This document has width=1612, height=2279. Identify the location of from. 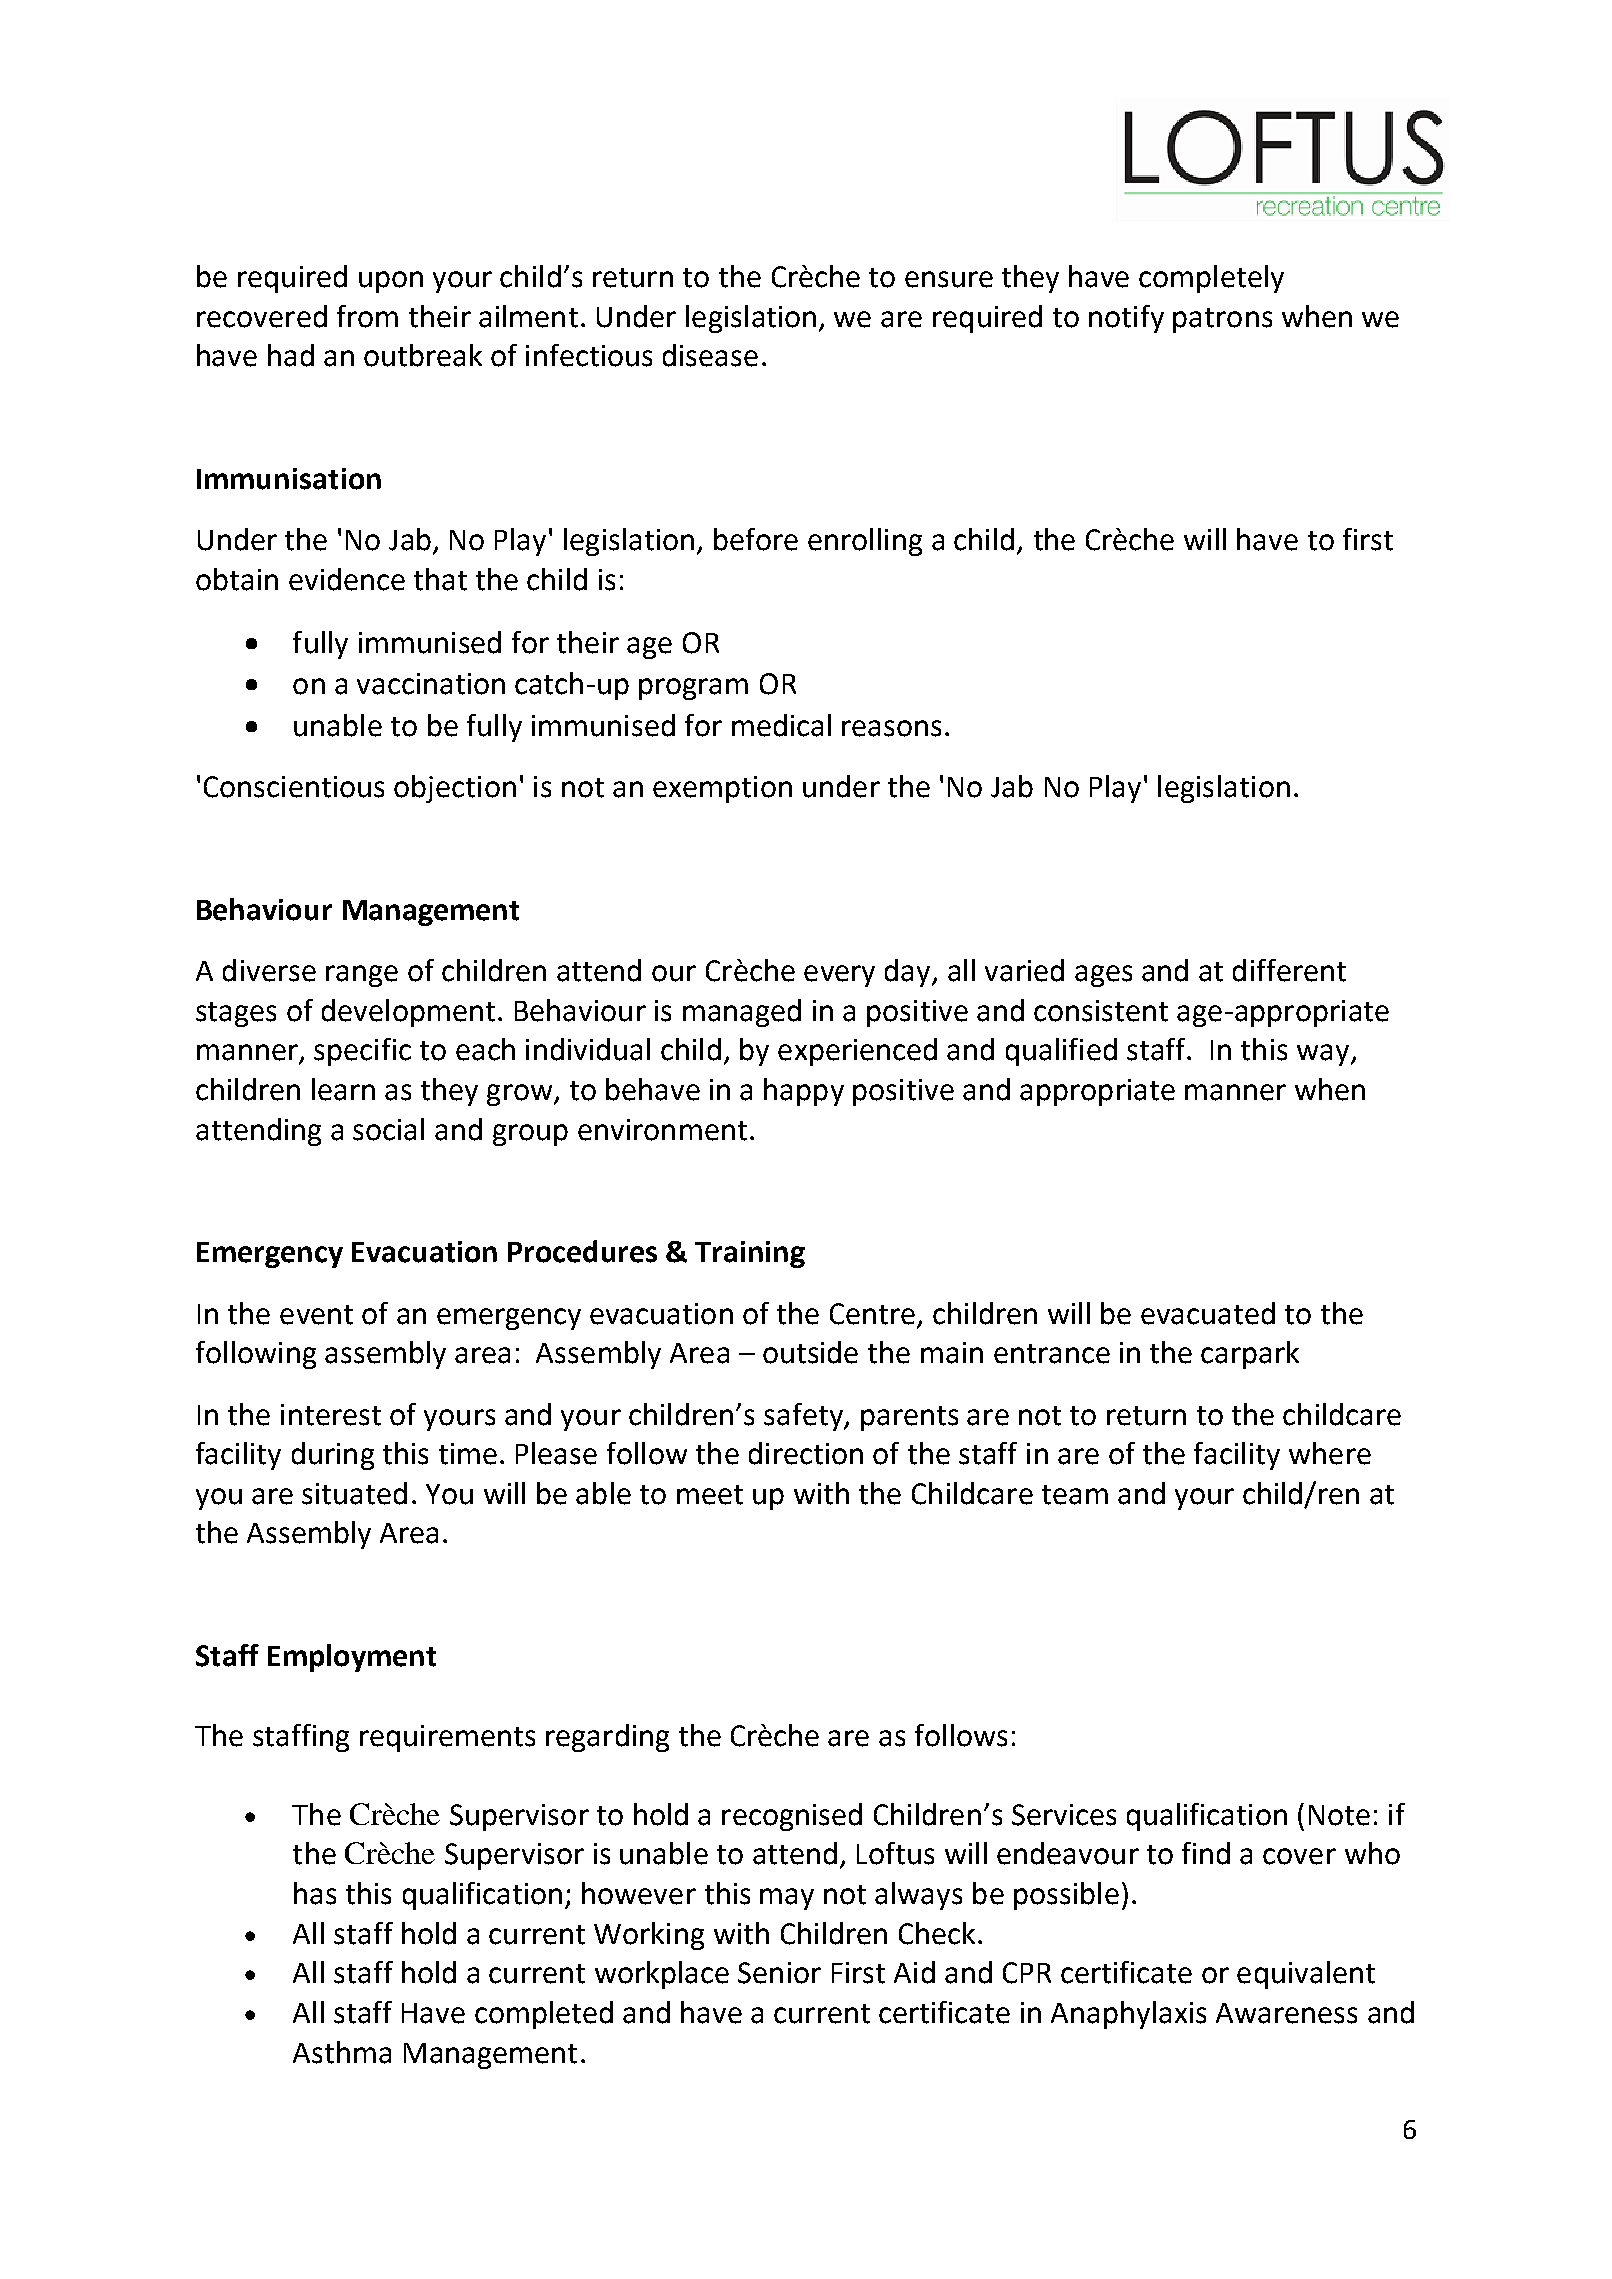
(367, 316).
